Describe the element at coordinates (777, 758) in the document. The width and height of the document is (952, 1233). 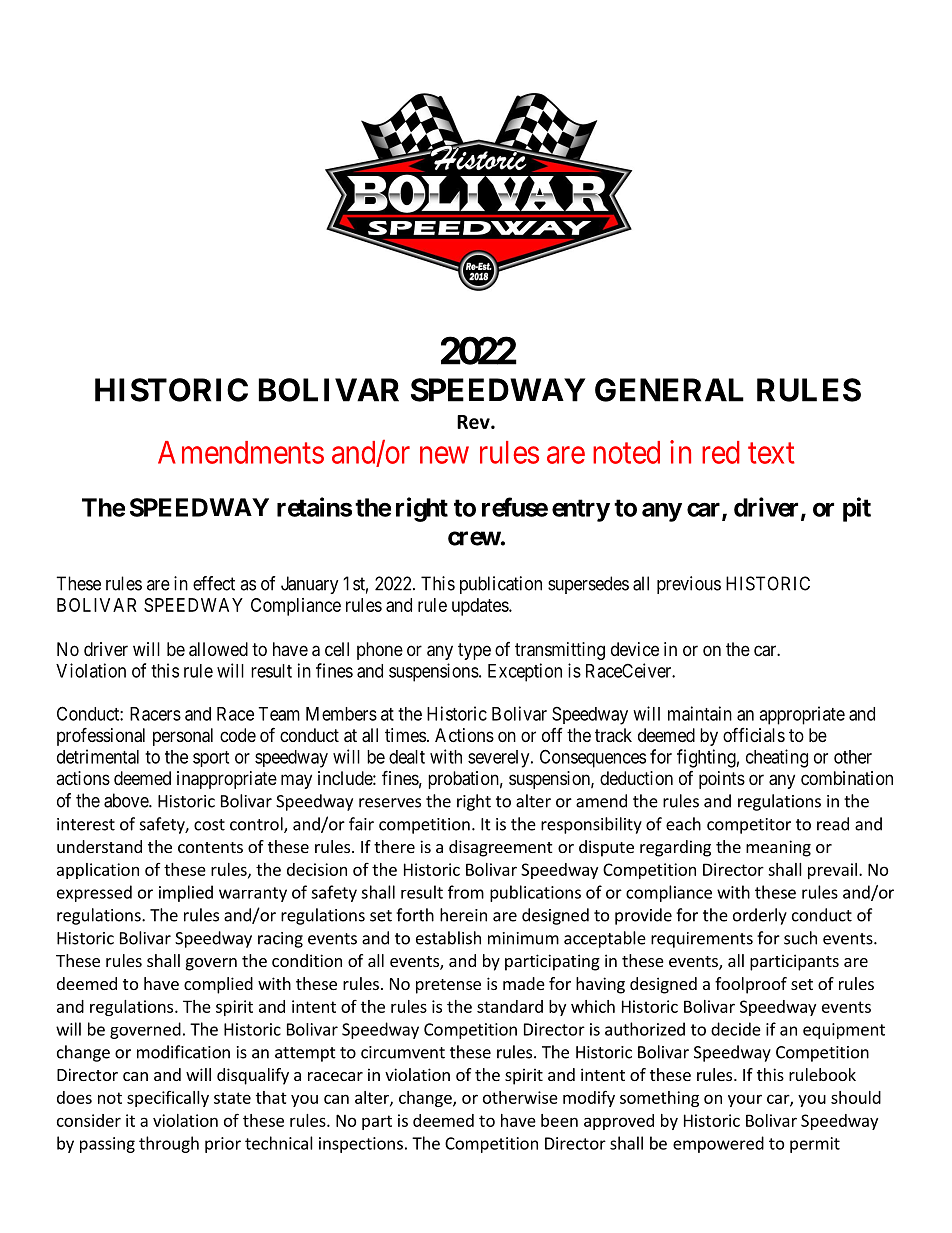
I see `cheating` at that location.
